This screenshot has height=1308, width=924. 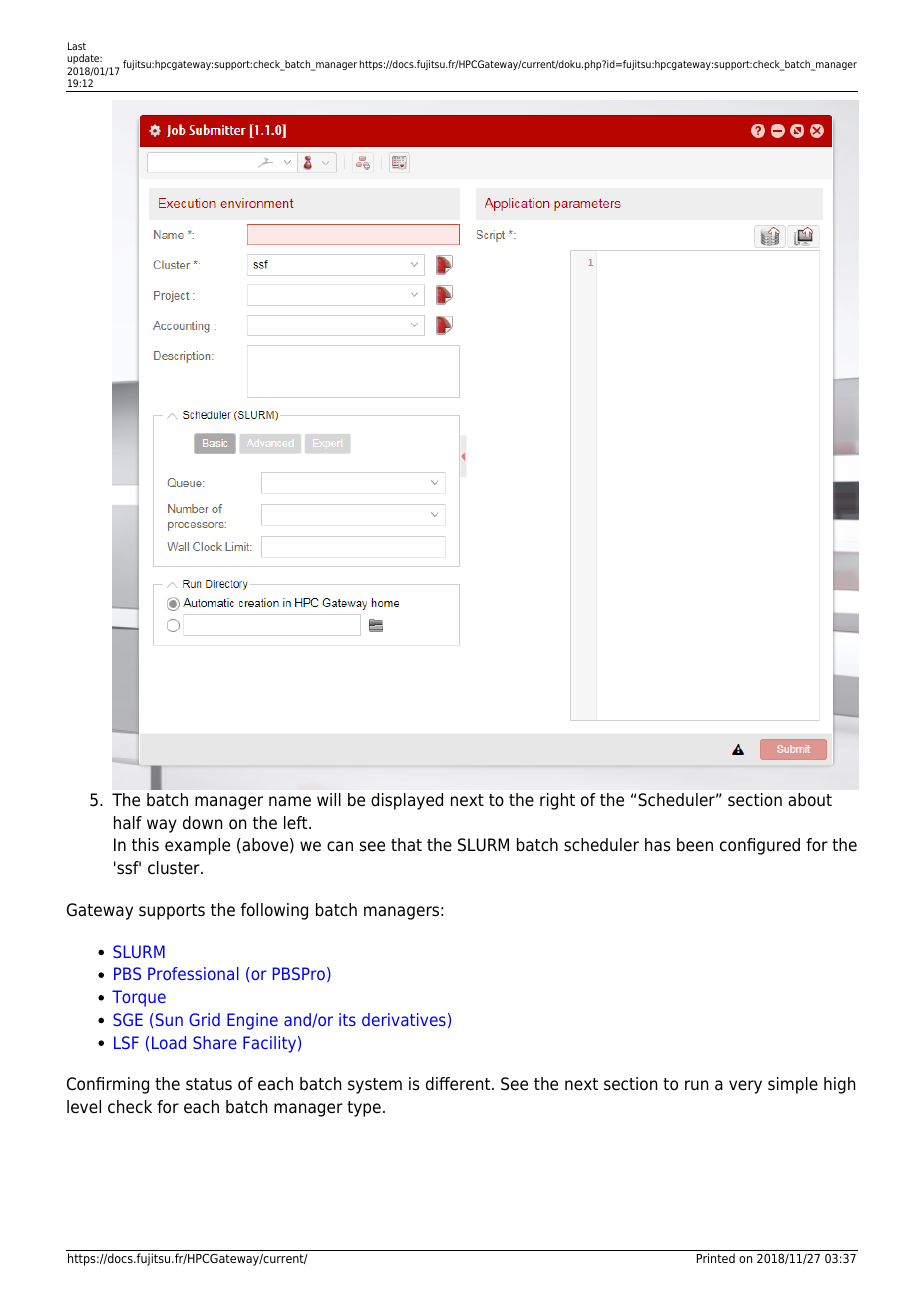 What do you see at coordinates (407, 801) in the screenshot?
I see `displayed` at bounding box center [407, 801].
